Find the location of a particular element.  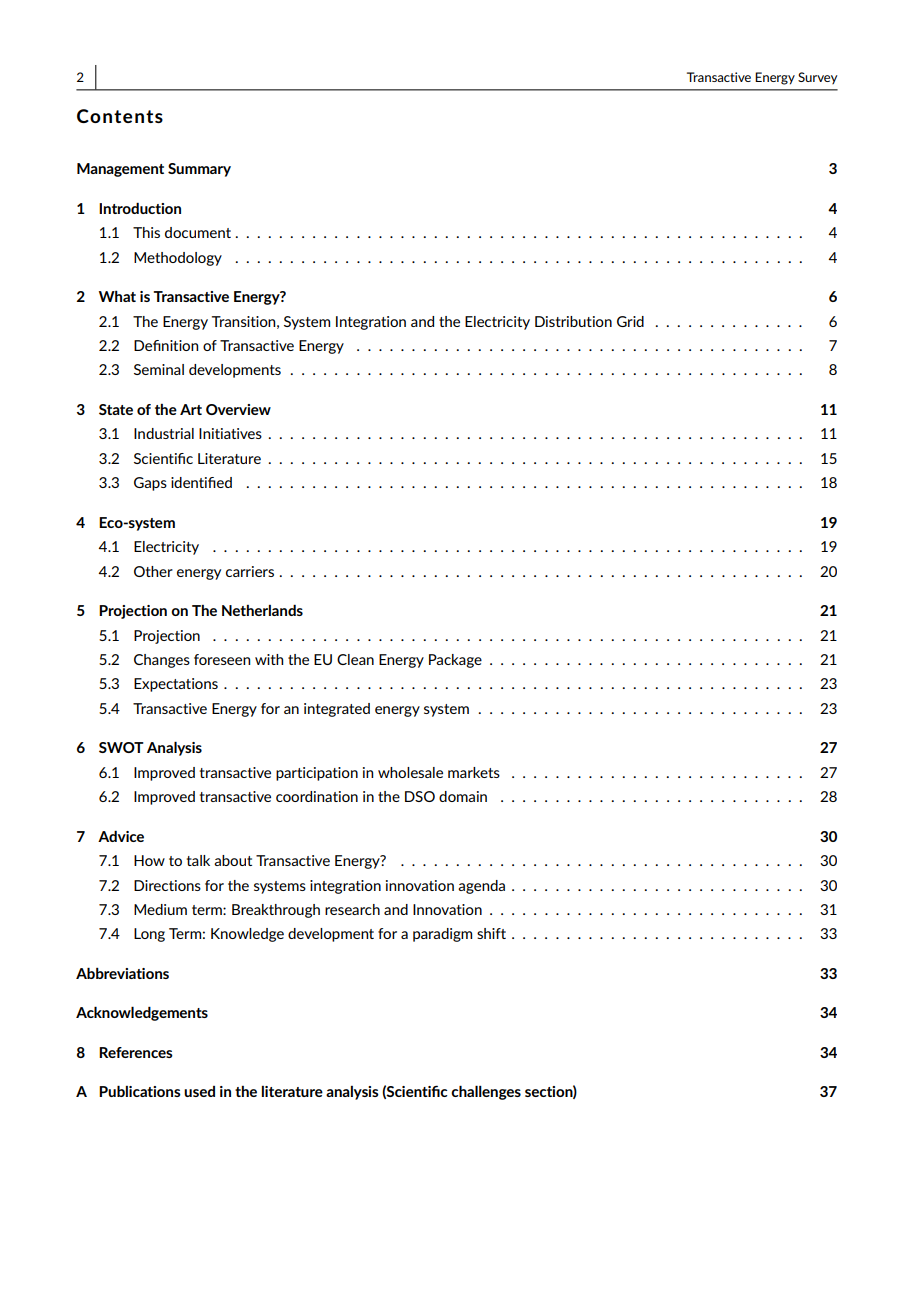

Other is located at coordinates (153, 571).
